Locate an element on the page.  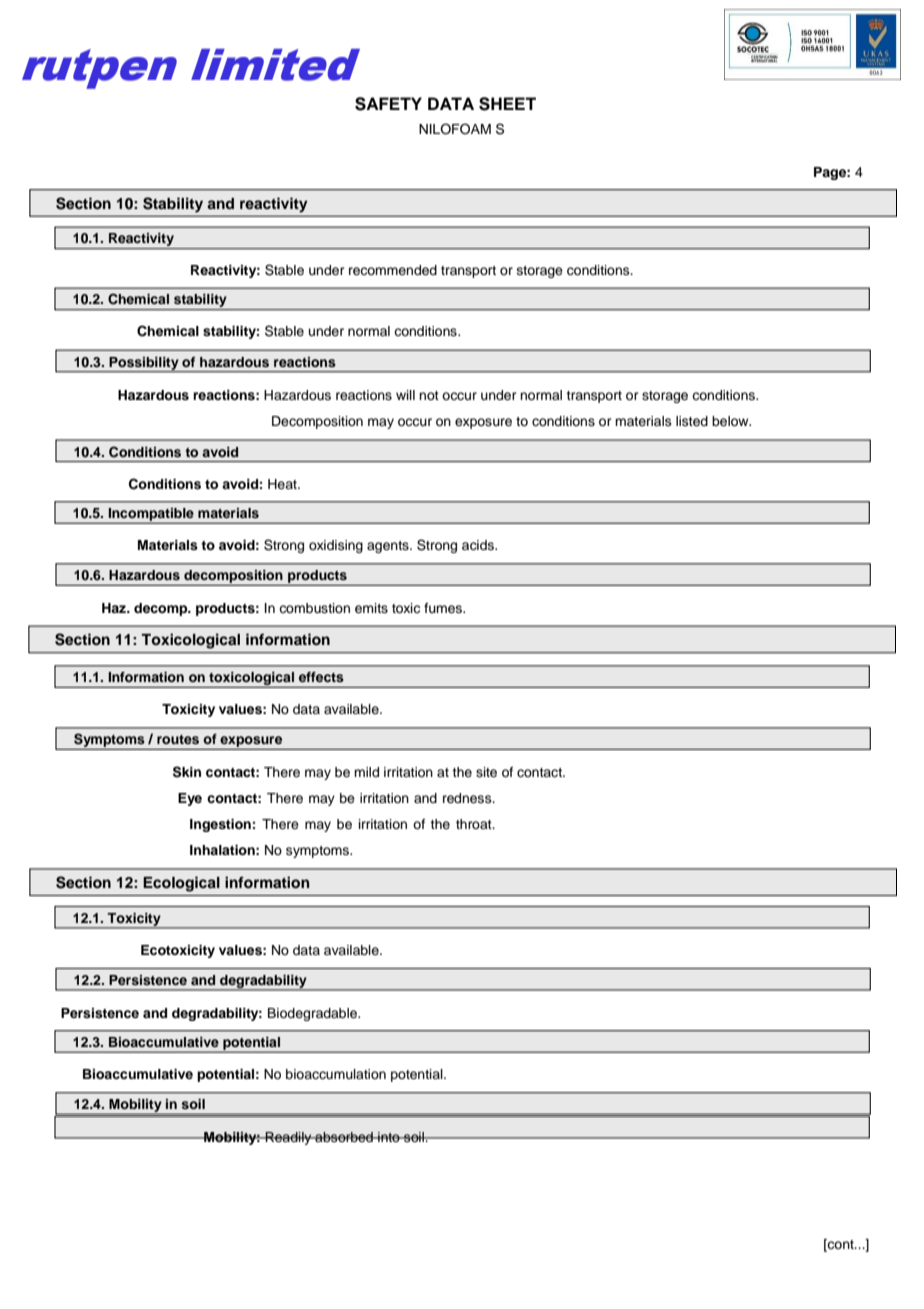
redness is located at coordinates (468, 798).
